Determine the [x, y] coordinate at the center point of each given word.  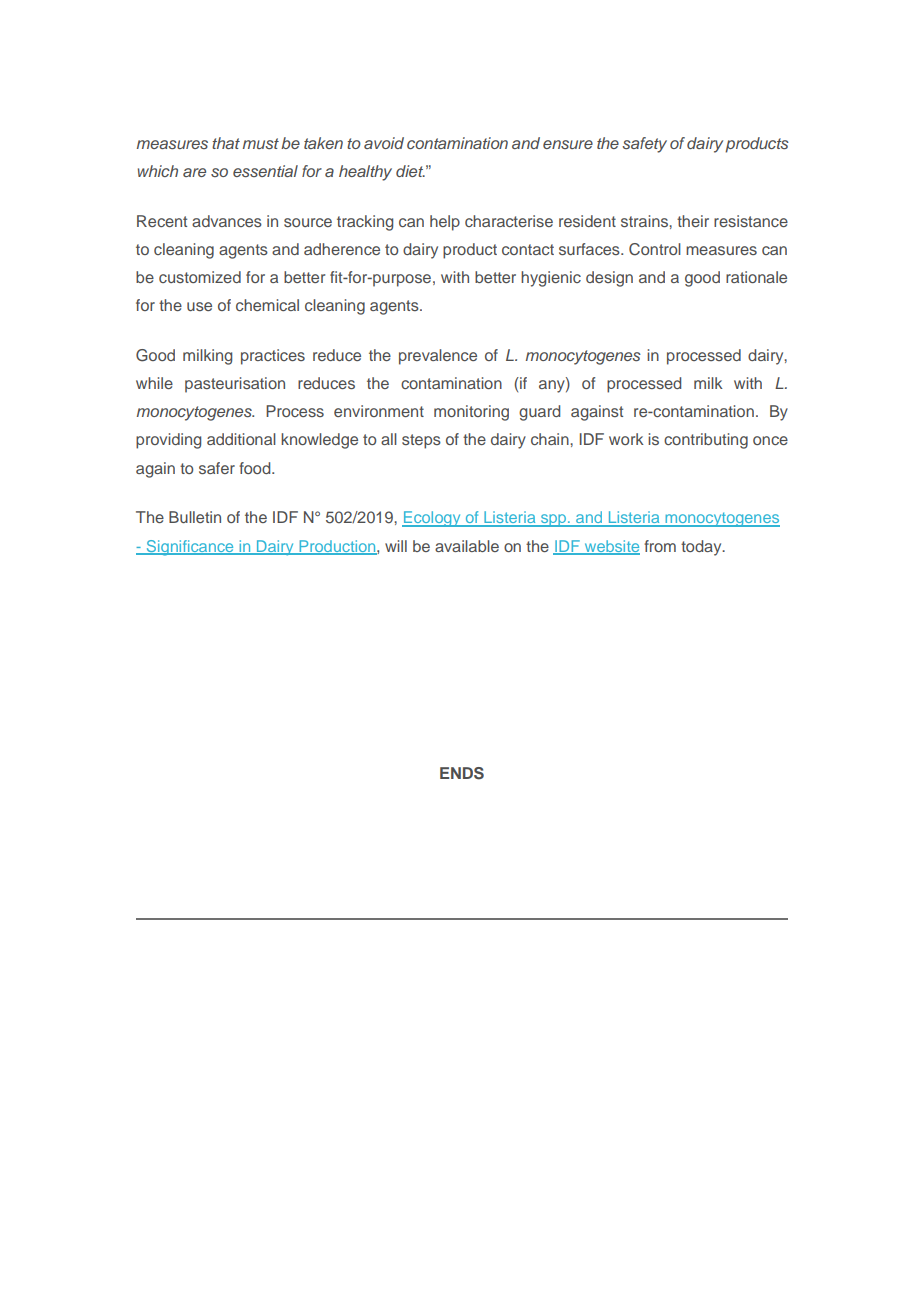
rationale [756, 277]
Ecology [432, 519]
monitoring [471, 413]
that [226, 143]
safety [644, 145]
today [702, 548]
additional [241, 439]
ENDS [462, 773]
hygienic [551, 279]
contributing [706, 441]
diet [410, 171]
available [467, 546]
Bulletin [195, 517]
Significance [190, 548]
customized [200, 277]
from [660, 546]
